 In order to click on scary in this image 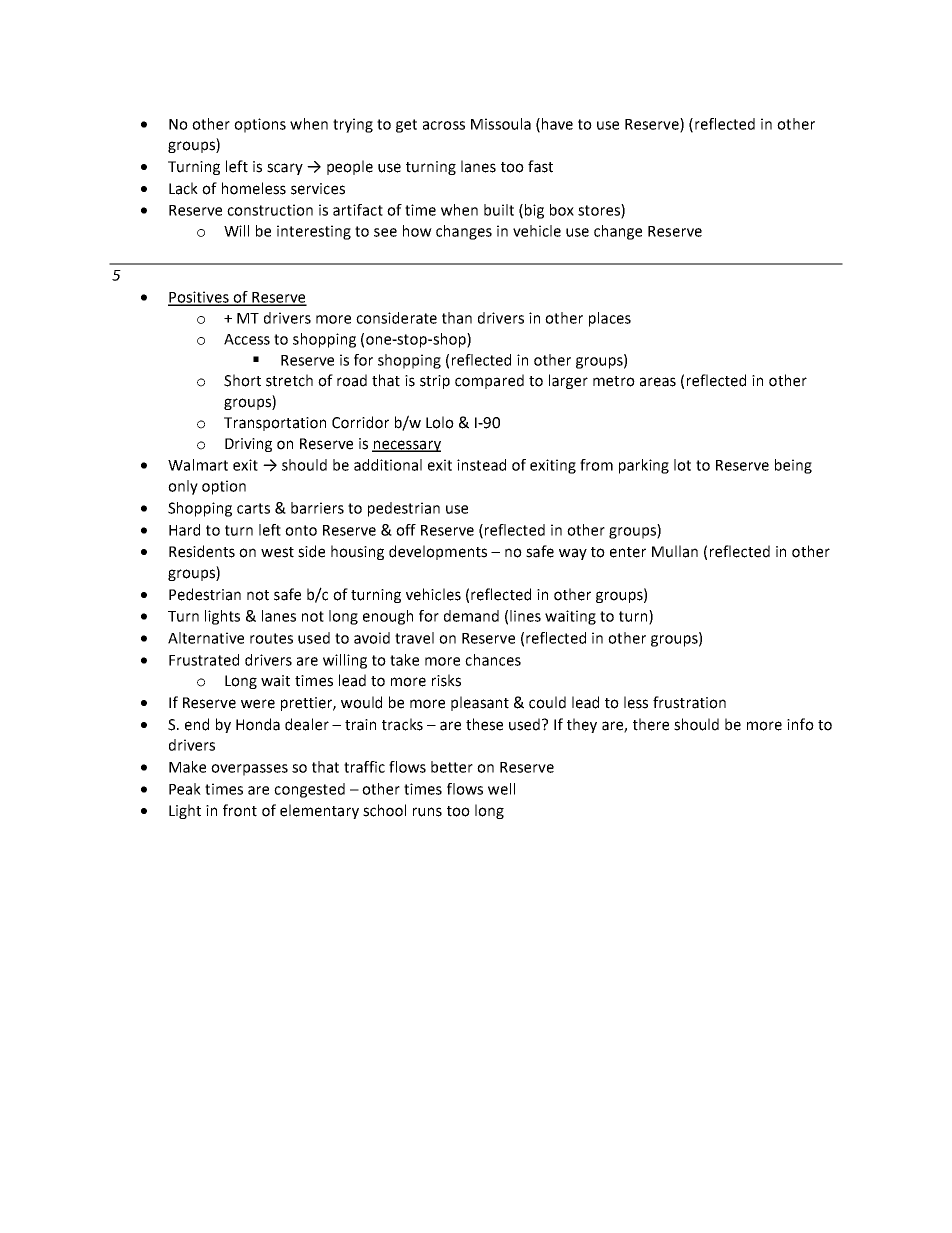, I will do `click(285, 169)`.
